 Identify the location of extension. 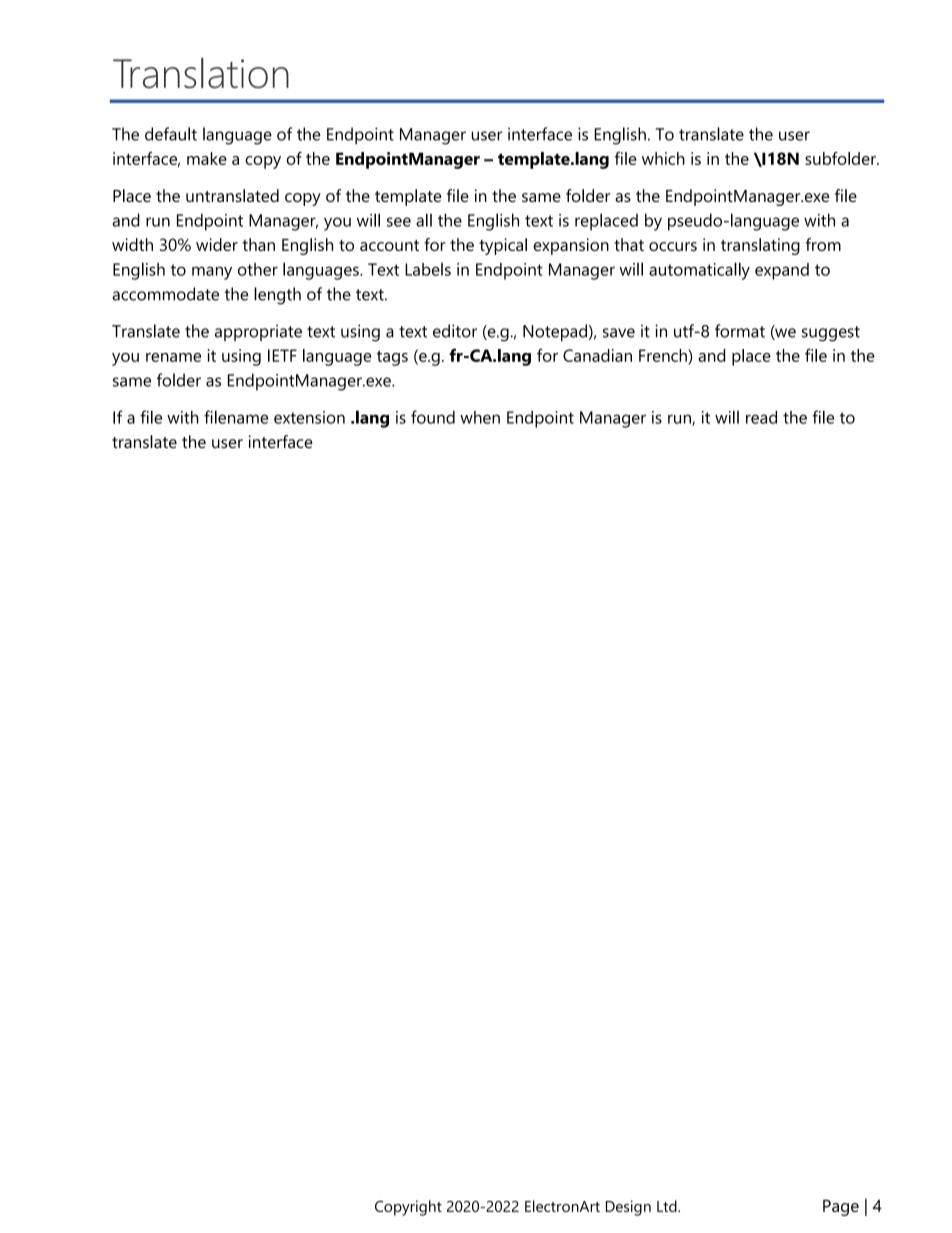
(309, 417).
